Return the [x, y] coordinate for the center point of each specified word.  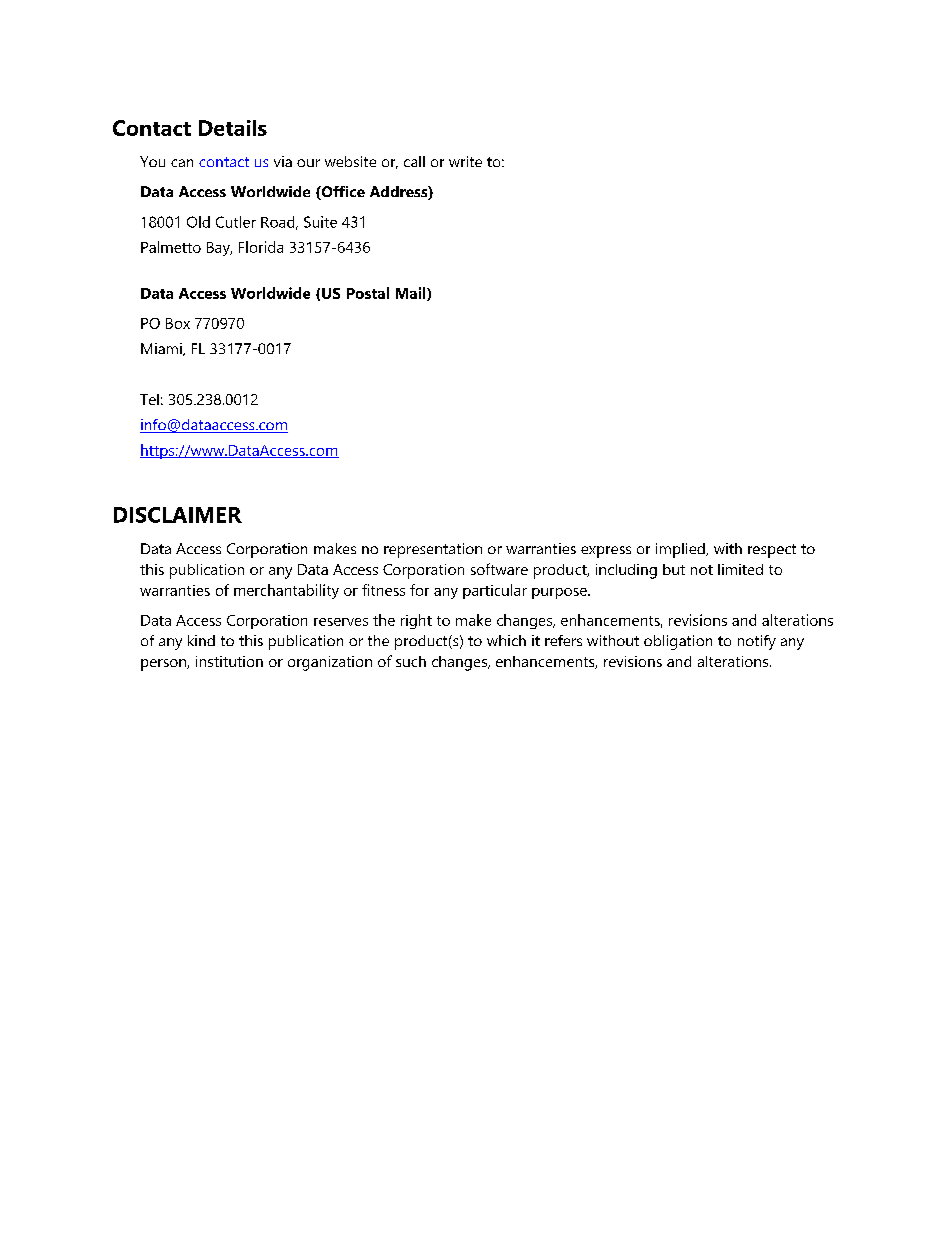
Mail [412, 294]
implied [681, 550]
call [414, 161]
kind [201, 640]
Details [233, 128]
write [465, 161]
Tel [149, 399]
